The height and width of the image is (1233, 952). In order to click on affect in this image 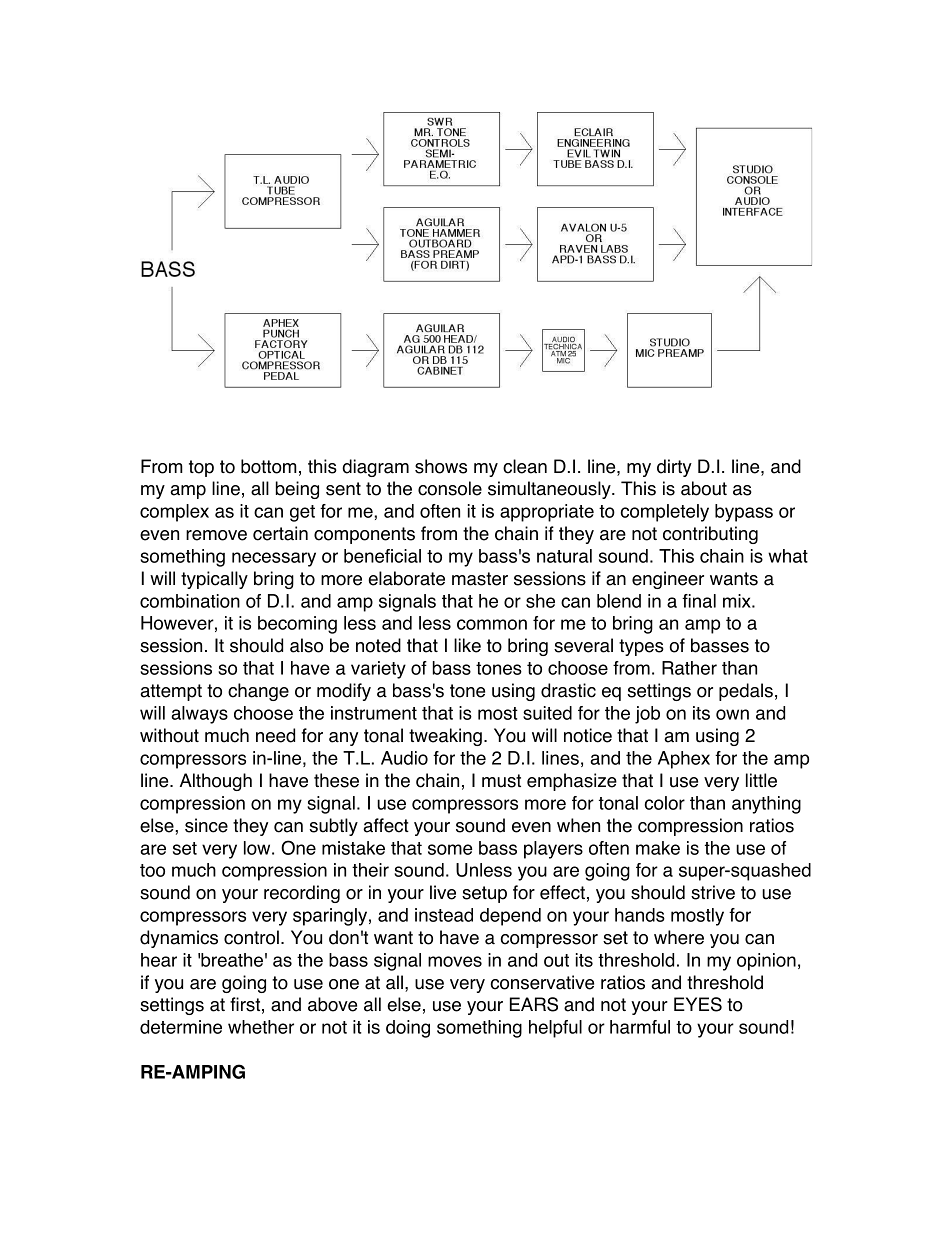, I will do `click(386, 825)`.
